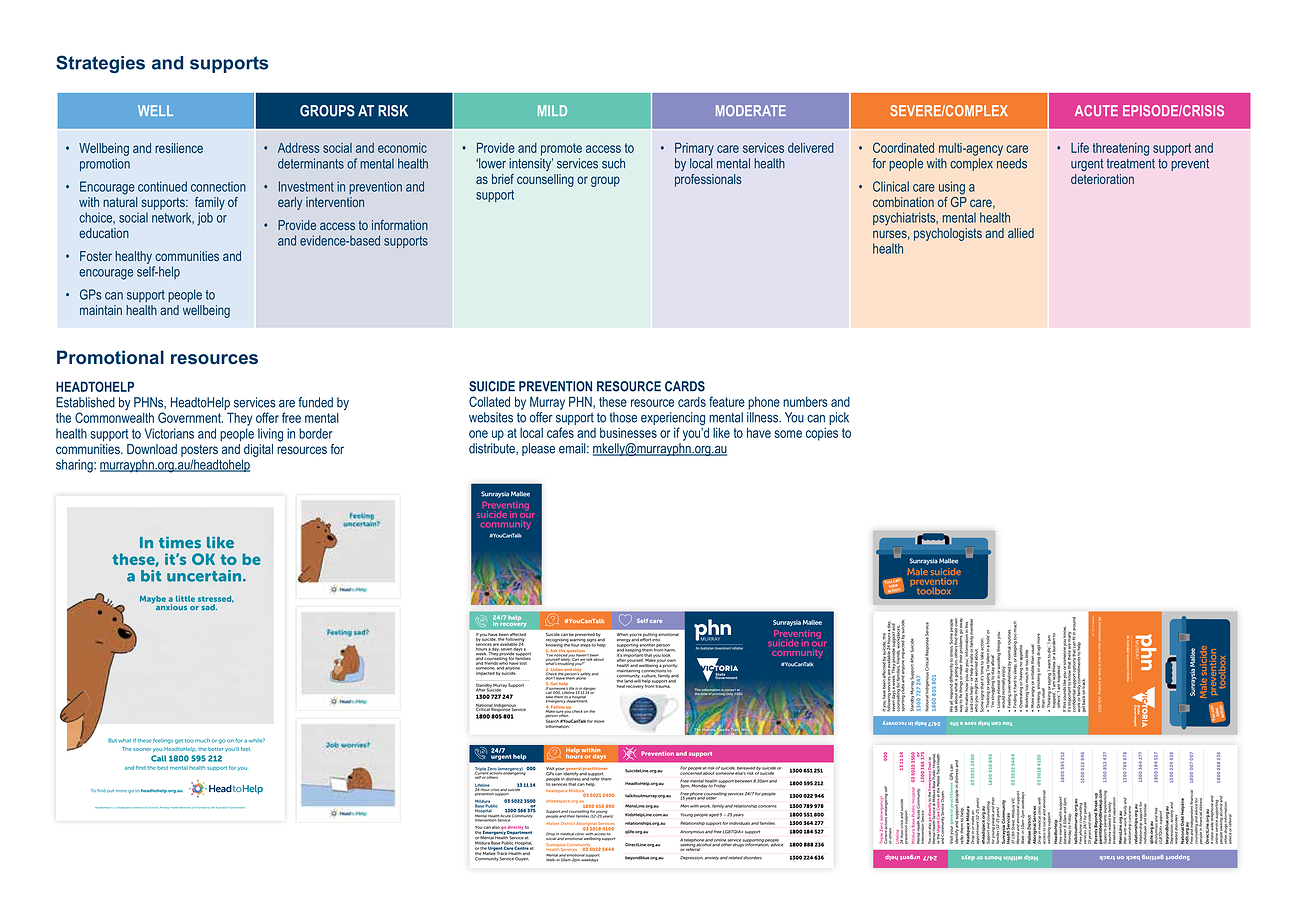 Image resolution: width=1308 pixels, height=924 pixels. I want to click on Strategies, so click(100, 64).
